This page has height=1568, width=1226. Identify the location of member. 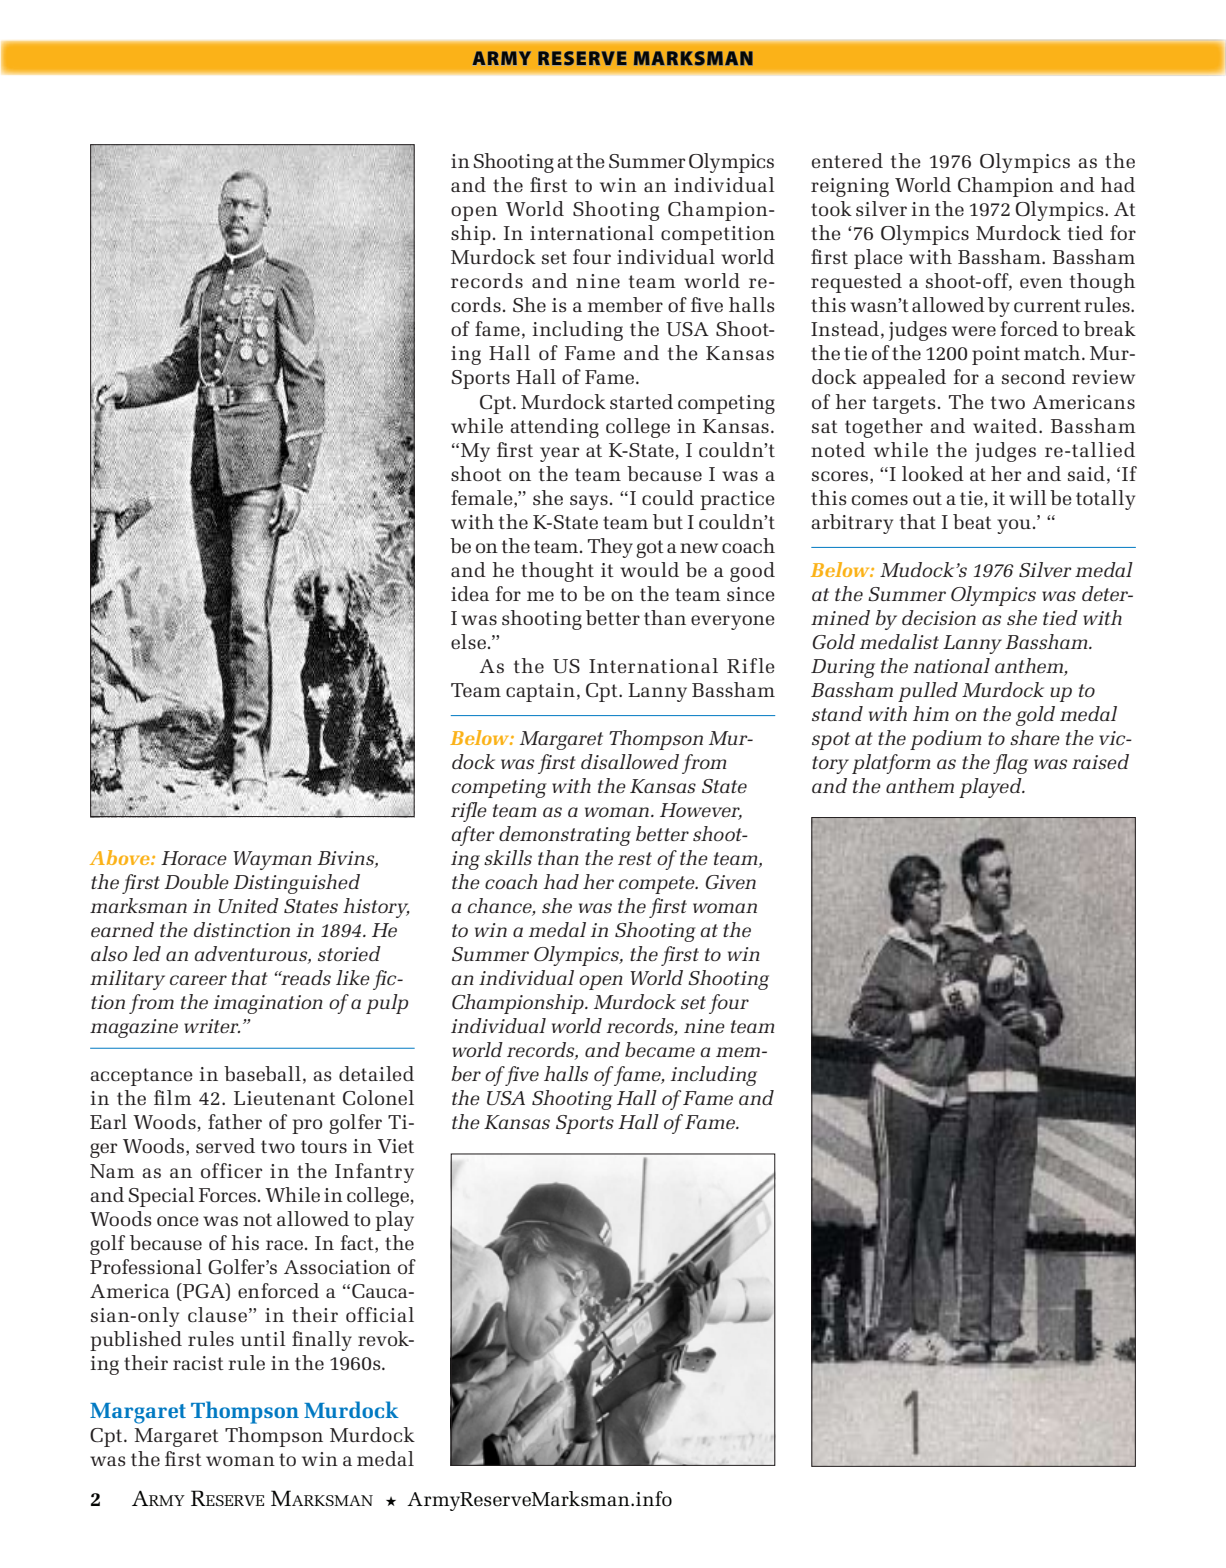
(625, 304).
